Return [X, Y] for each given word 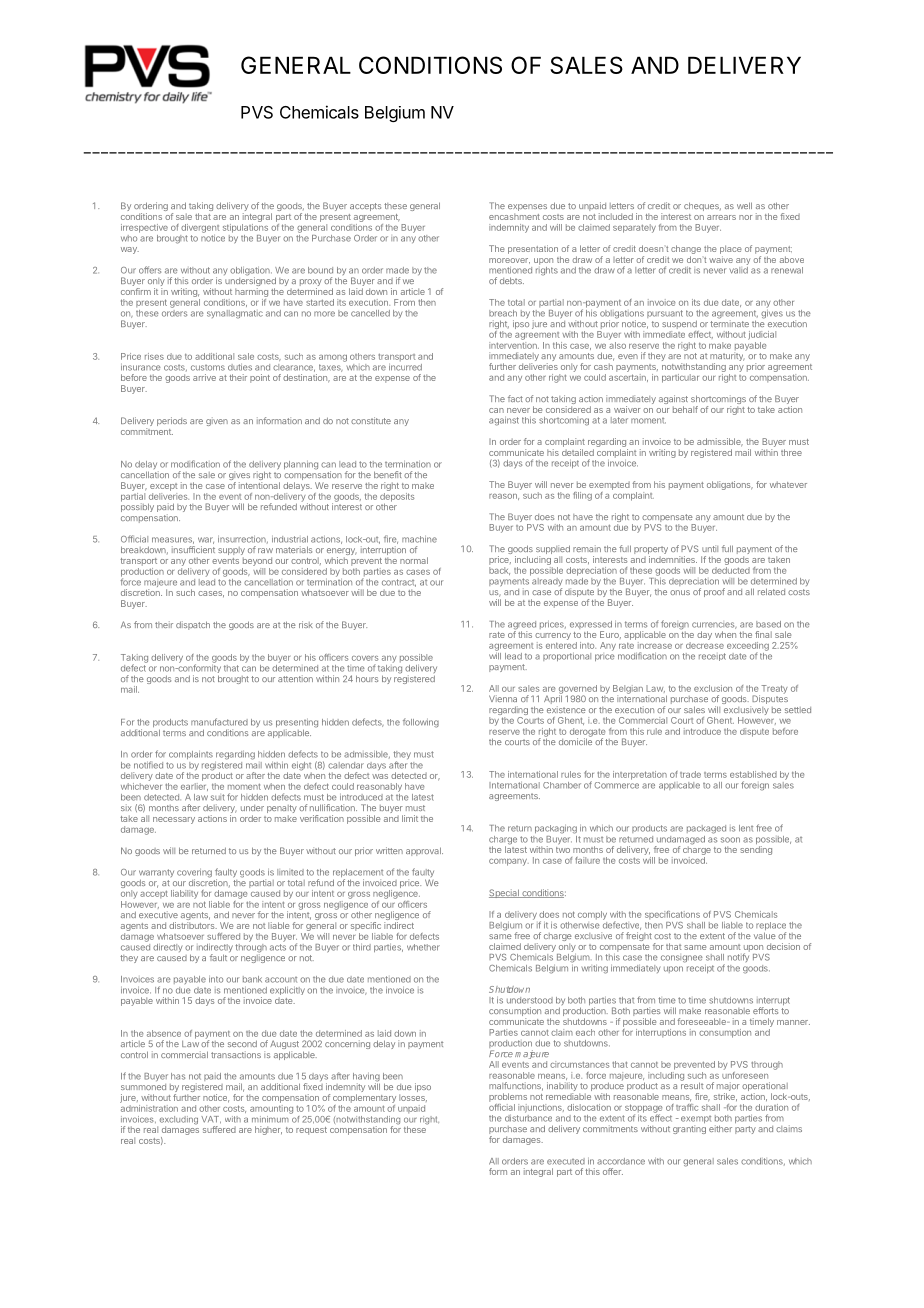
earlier [194, 787]
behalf [685, 409]
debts [512, 280]
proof [714, 592]
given [217, 421]
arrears [721, 217]
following [421, 723]
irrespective [144, 228]
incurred [405, 367]
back [499, 571]
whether [423, 947]
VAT [211, 1119]
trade [690, 774]
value [765, 935]
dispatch [193, 625]
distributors [193, 925]
